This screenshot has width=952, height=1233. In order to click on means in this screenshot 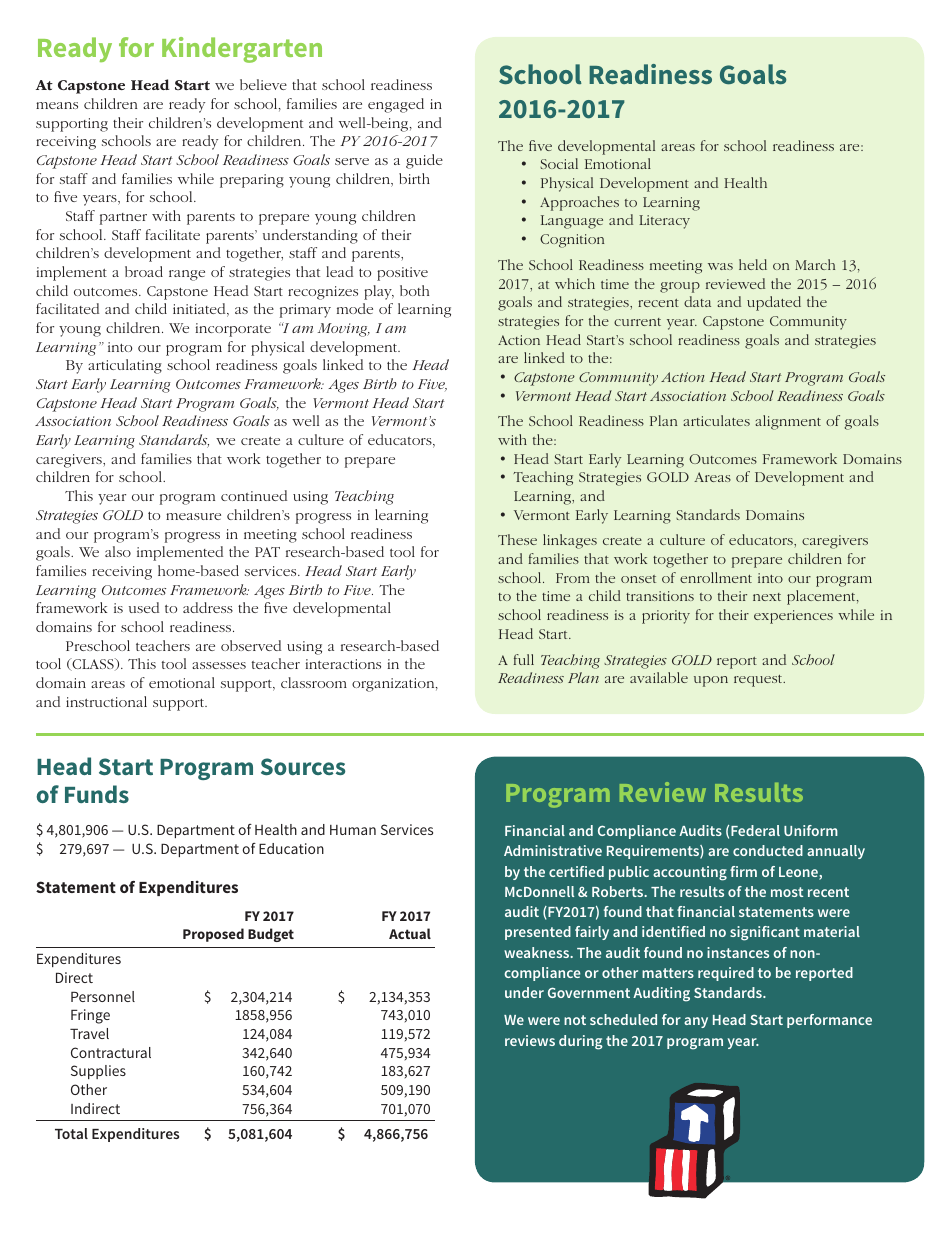, I will do `click(57, 105)`.
